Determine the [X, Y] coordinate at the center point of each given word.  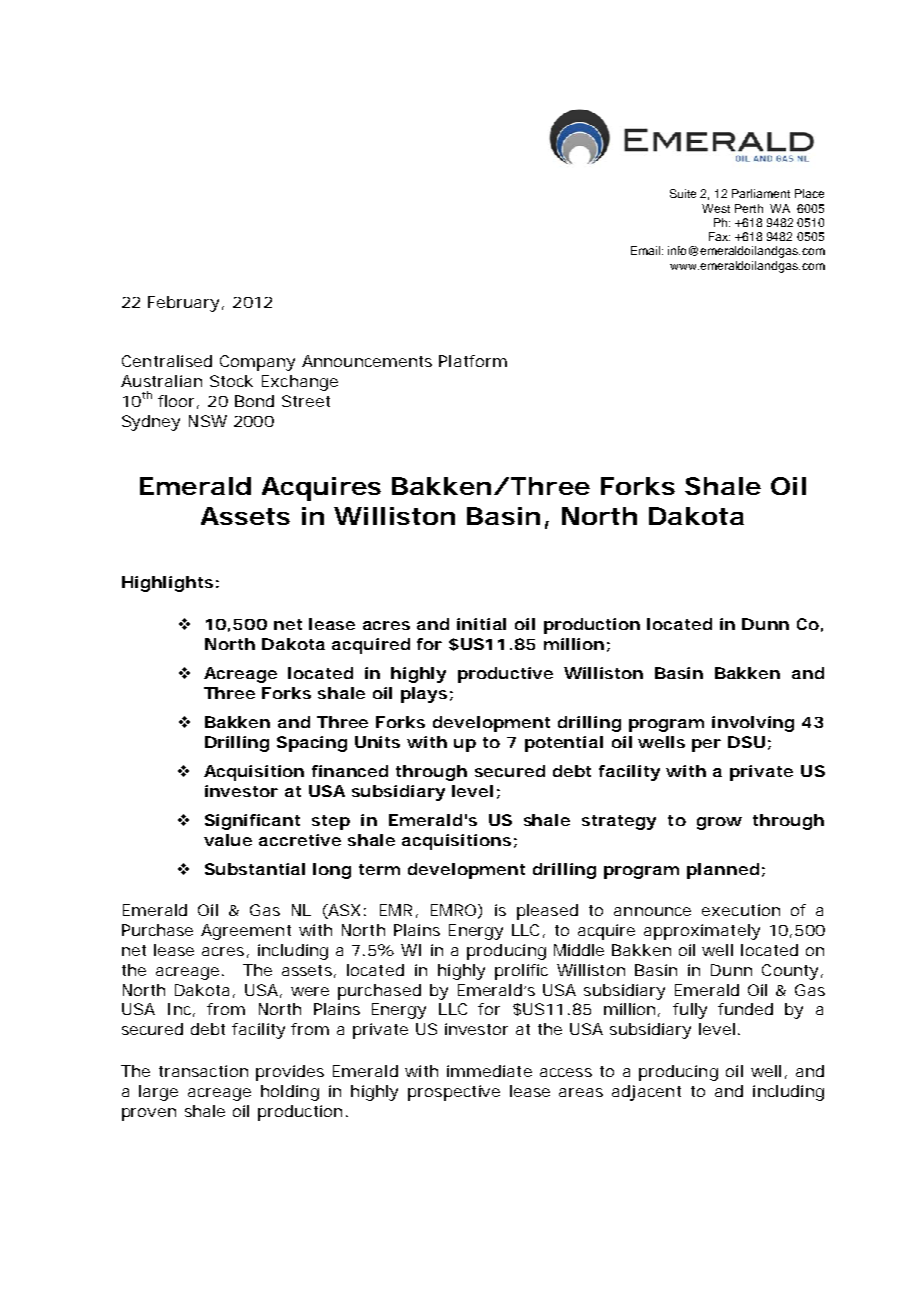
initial [481, 624]
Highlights [167, 584]
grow [719, 823]
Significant [252, 822]
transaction [203, 1071]
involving [753, 724]
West [716, 208]
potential [564, 744]
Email [645, 250]
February [183, 304]
